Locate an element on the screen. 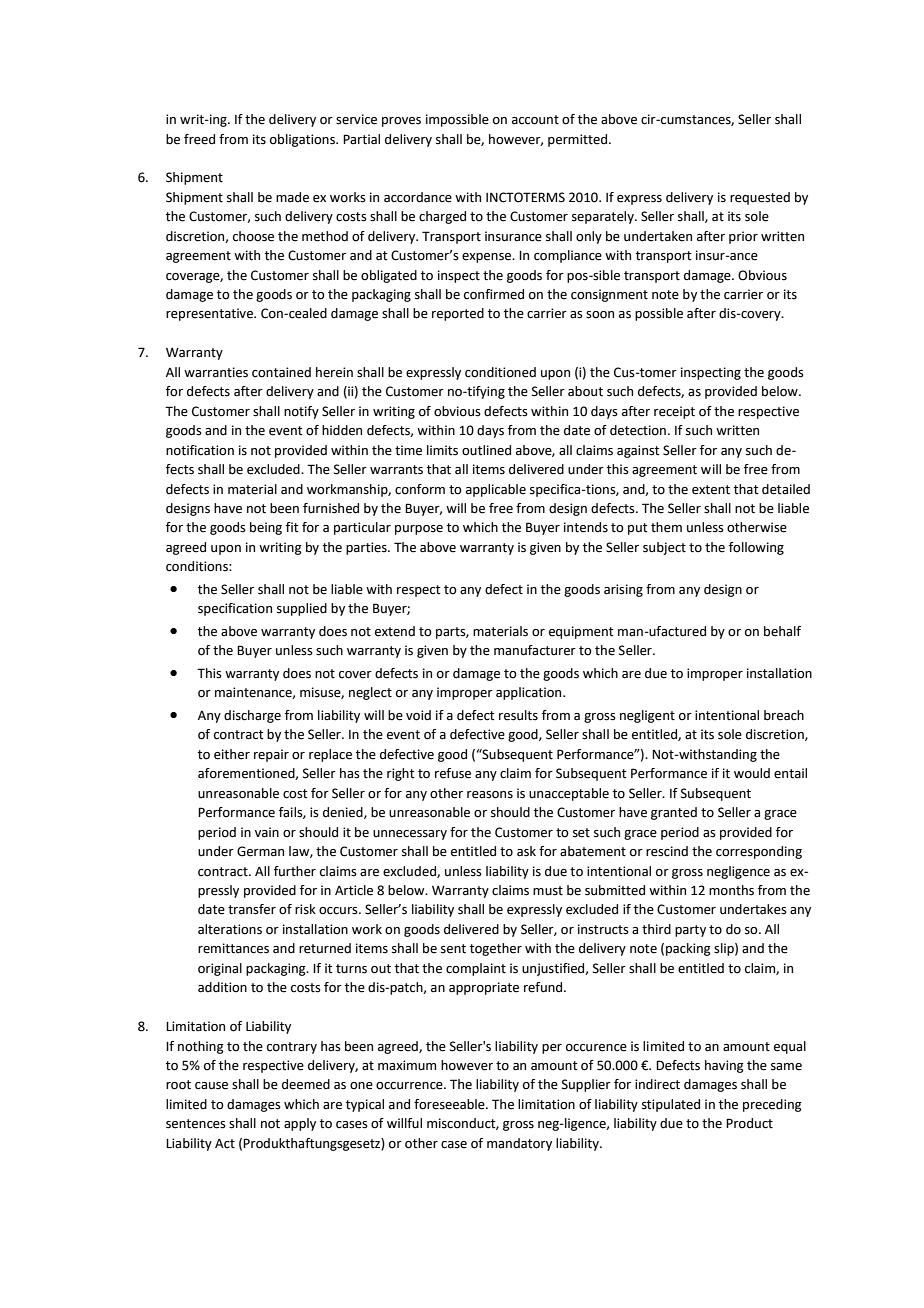 The image size is (924, 1308). account is located at coordinates (535, 120).
